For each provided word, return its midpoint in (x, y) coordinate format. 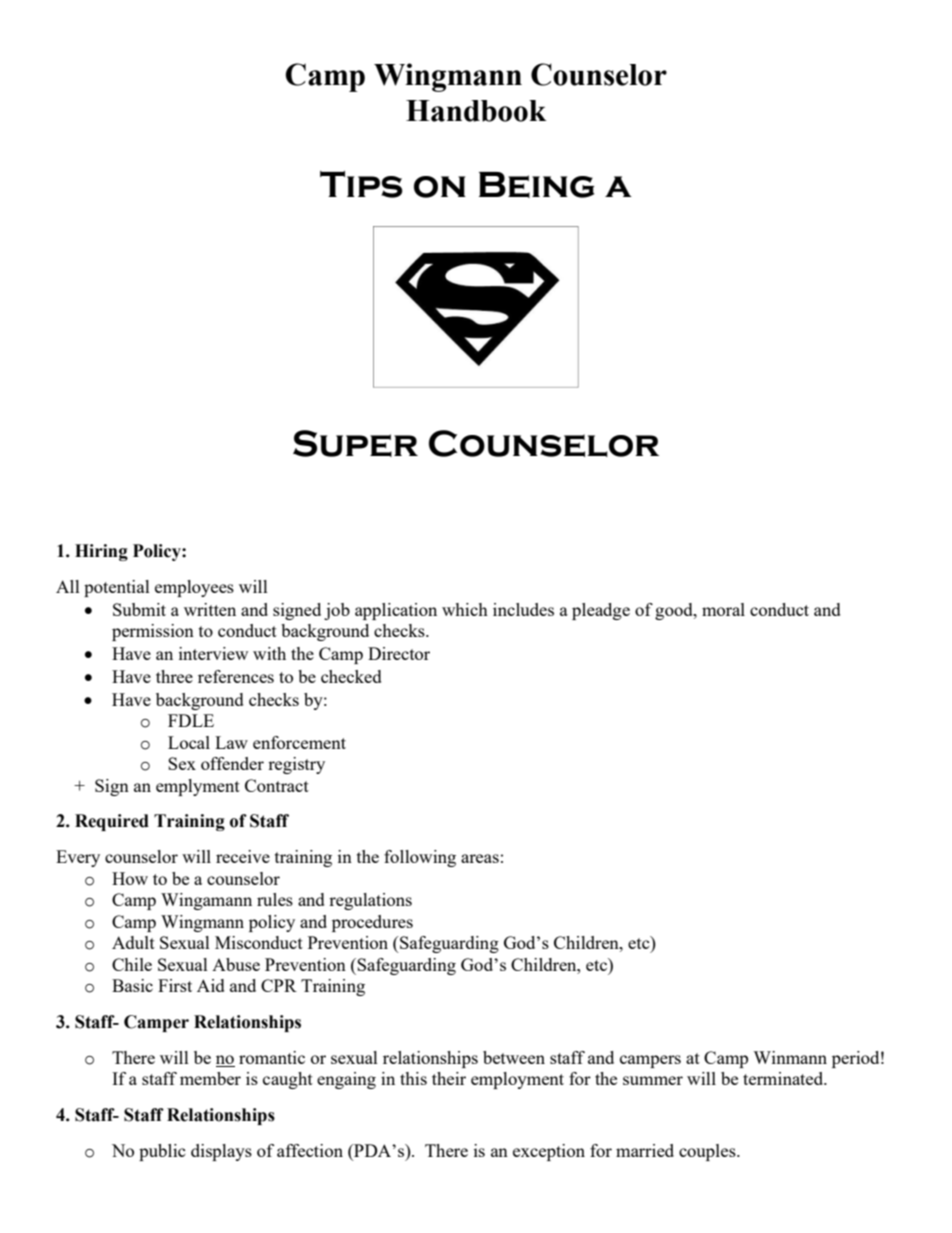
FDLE (191, 720)
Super (355, 443)
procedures (372, 923)
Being (537, 185)
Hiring (101, 552)
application (396, 611)
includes (523, 609)
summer (653, 1080)
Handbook (476, 111)
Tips (361, 184)
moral (723, 609)
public (162, 1152)
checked (351, 676)
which (465, 609)
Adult (133, 942)
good (675, 611)
